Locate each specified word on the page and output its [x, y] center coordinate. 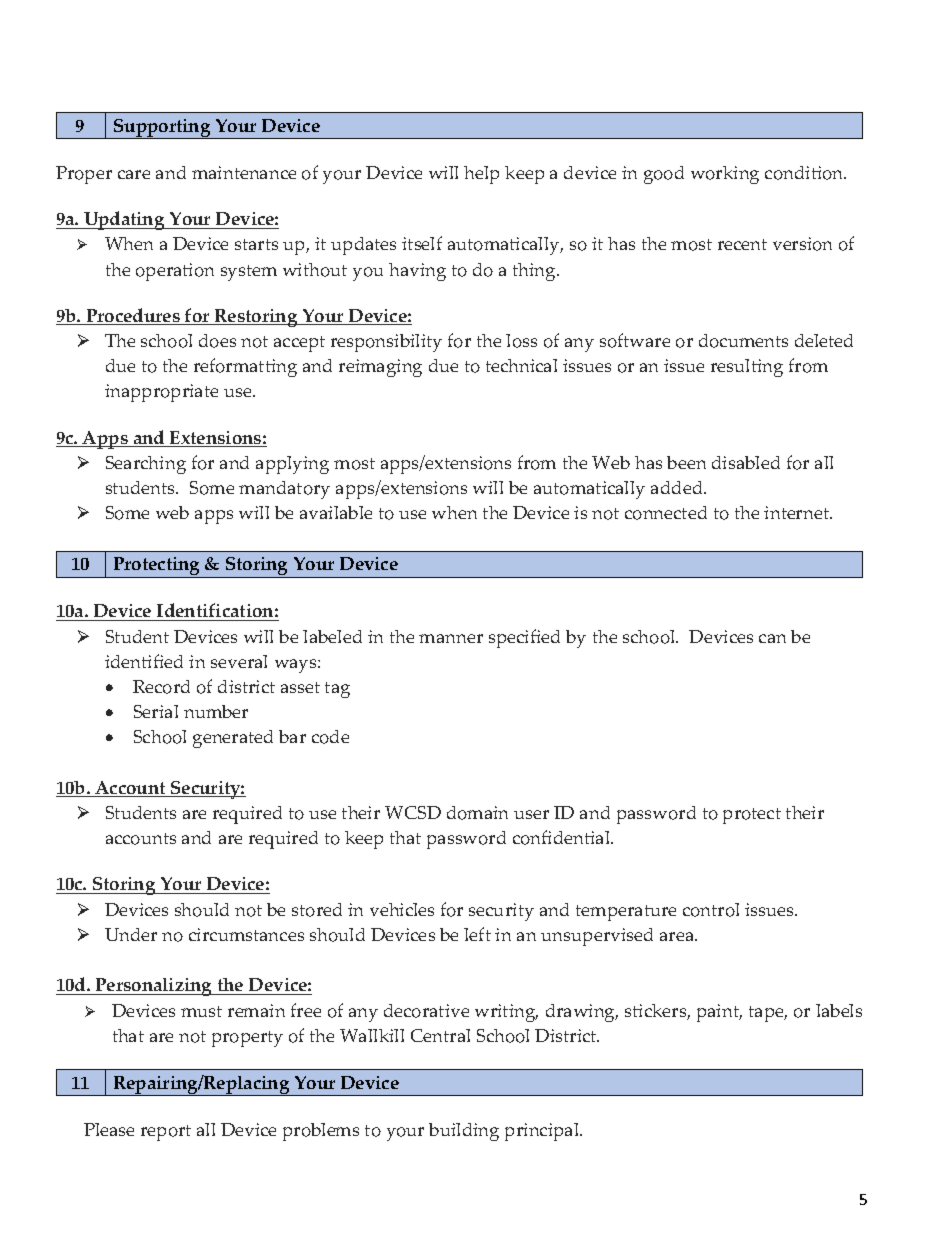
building [464, 1132]
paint [719, 1013]
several [239, 661]
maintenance [244, 172]
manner [451, 638]
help [481, 175]
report [166, 1133]
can [772, 638]
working [725, 175]
